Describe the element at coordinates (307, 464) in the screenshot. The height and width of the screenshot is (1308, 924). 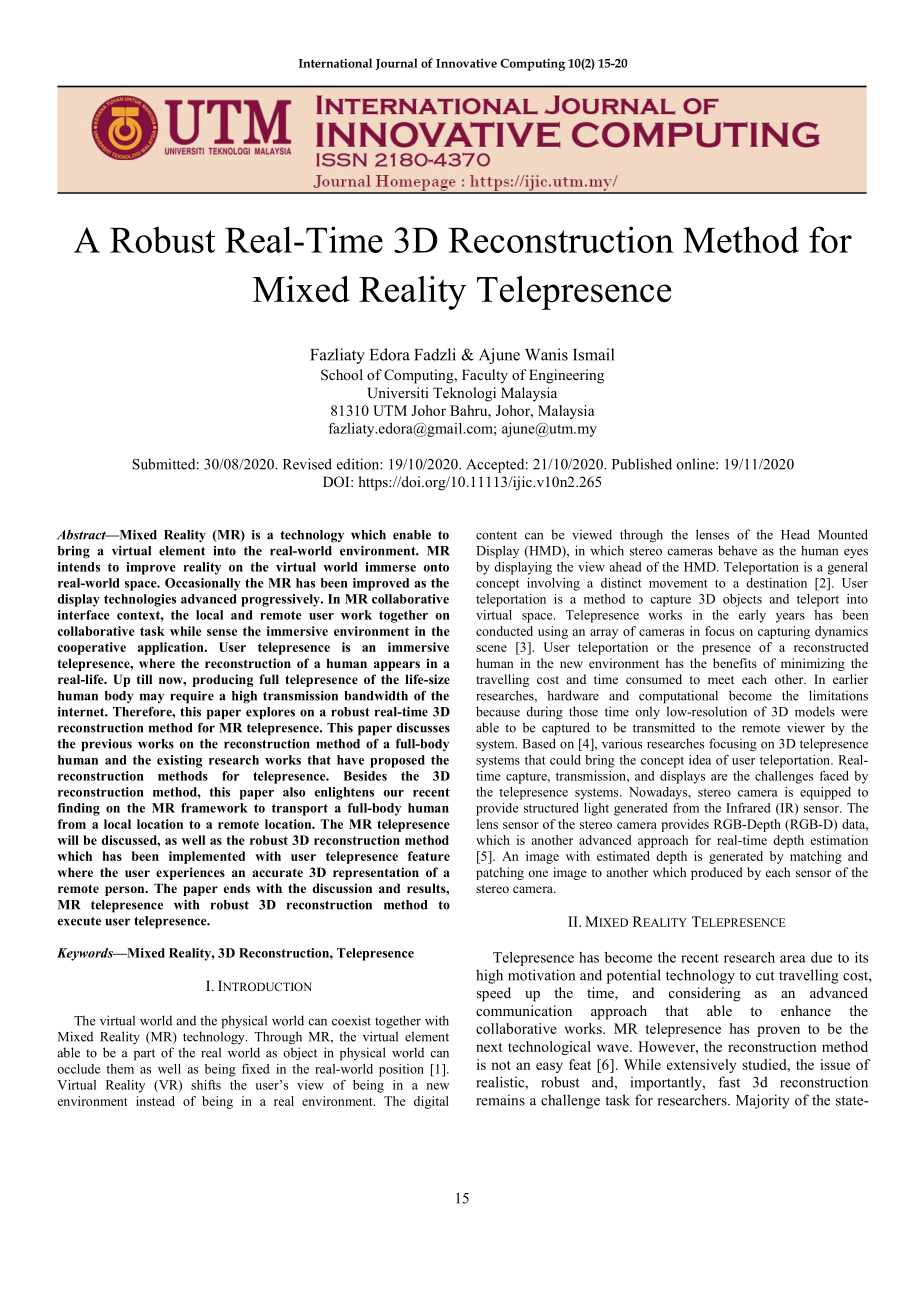
I see `Revised` at that location.
